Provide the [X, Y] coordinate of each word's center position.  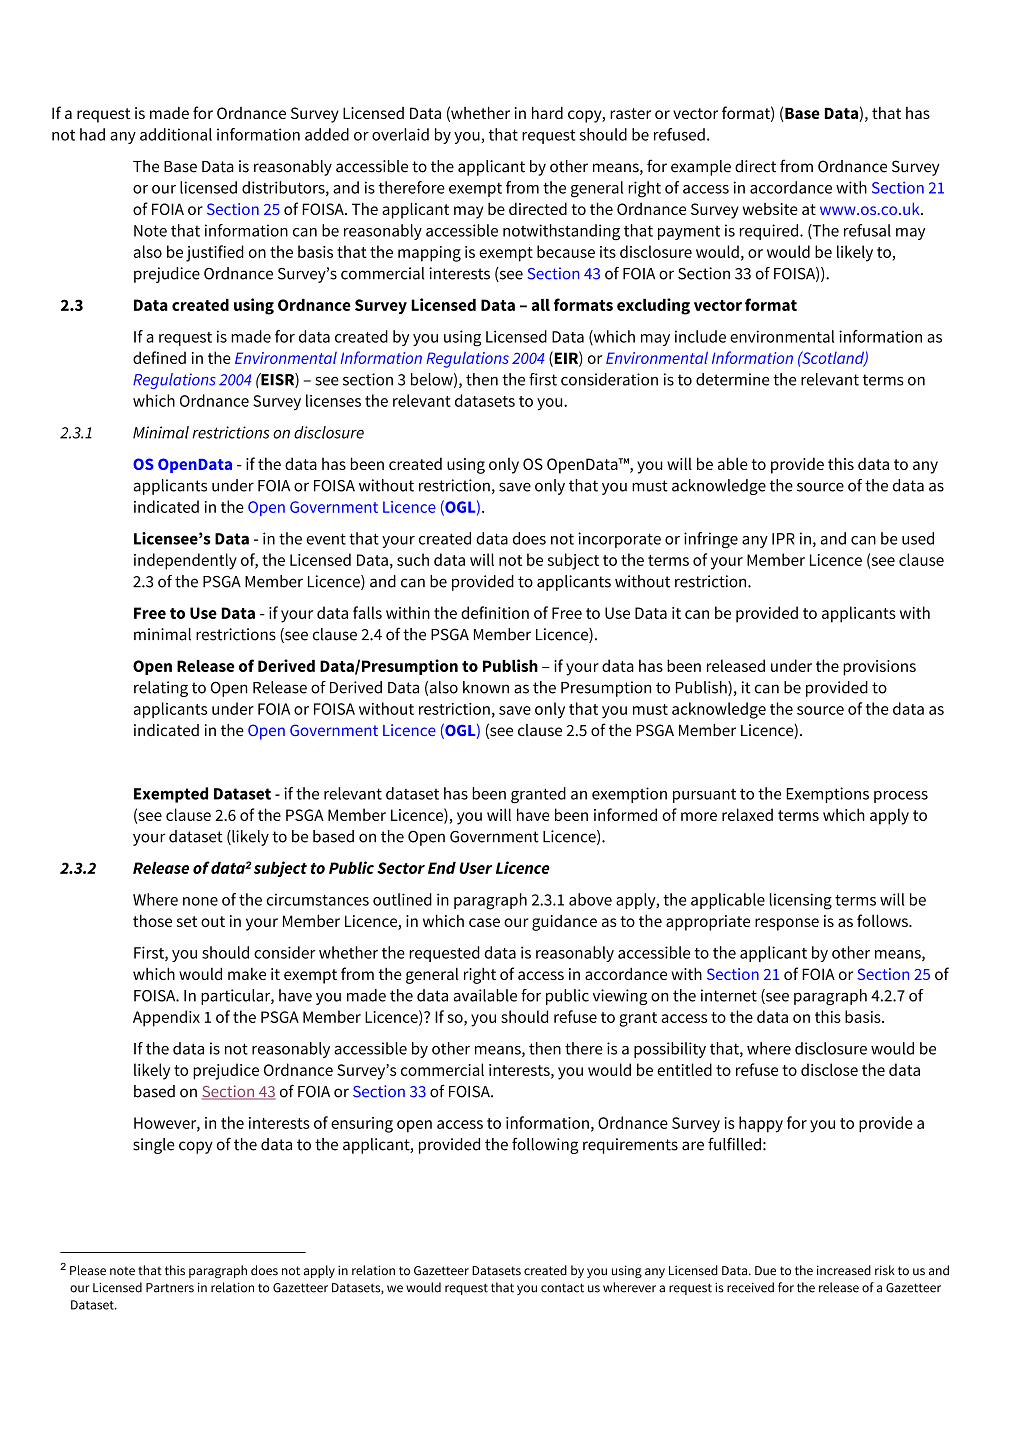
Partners [170, 1288]
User [475, 868]
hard [547, 112]
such [413, 559]
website [770, 209]
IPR [783, 539]
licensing [801, 901]
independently [185, 561]
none [200, 901]
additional [176, 134]
